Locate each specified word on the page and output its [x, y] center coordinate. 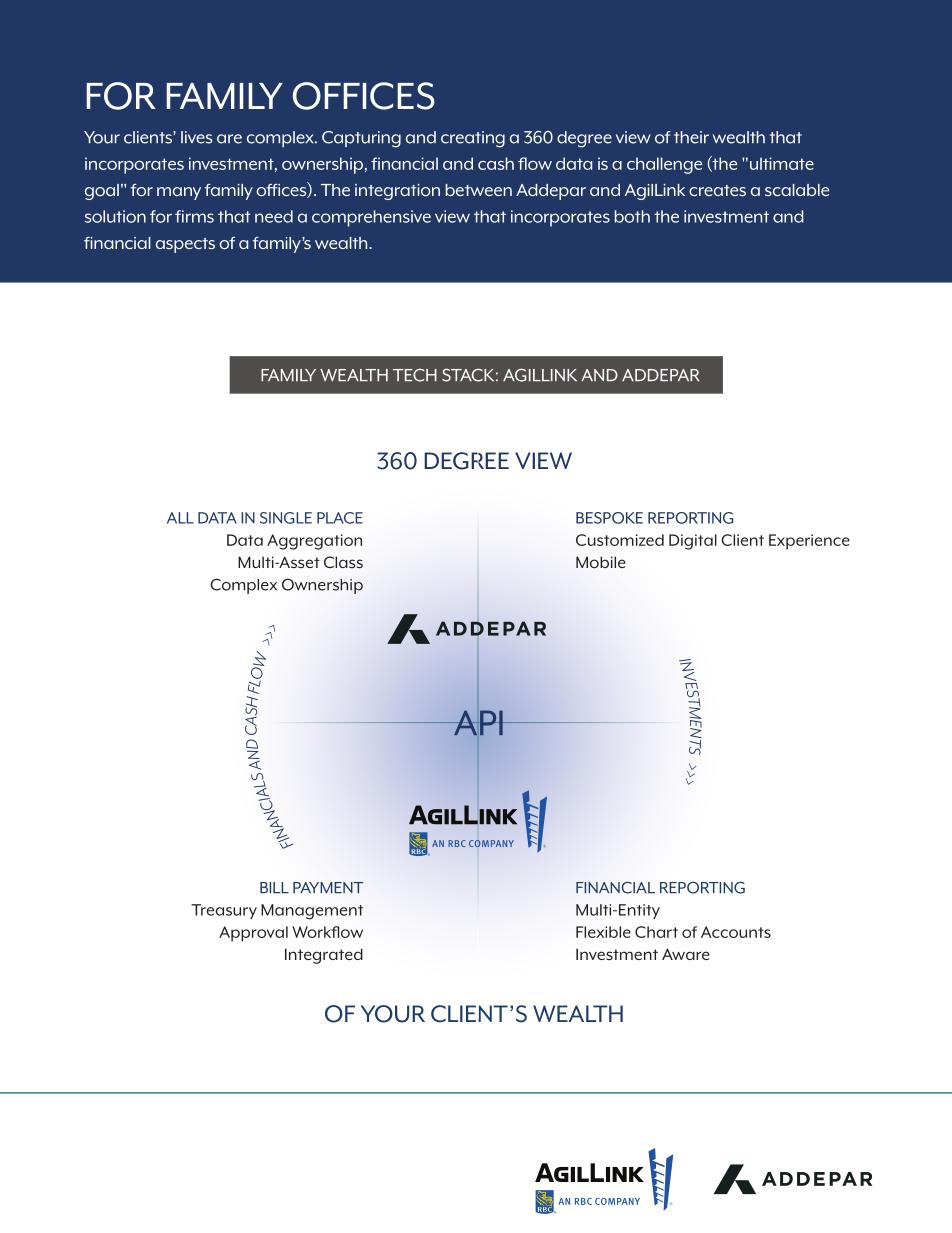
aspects [185, 245]
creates [717, 190]
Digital [693, 542]
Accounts [736, 932]
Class [343, 562]
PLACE [340, 518]
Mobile [601, 562]
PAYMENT [328, 888]
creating [473, 139]
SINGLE [286, 518]
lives [196, 137]
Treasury [224, 911]
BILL [274, 887]
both [632, 216]
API [478, 722]
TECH [415, 375]
